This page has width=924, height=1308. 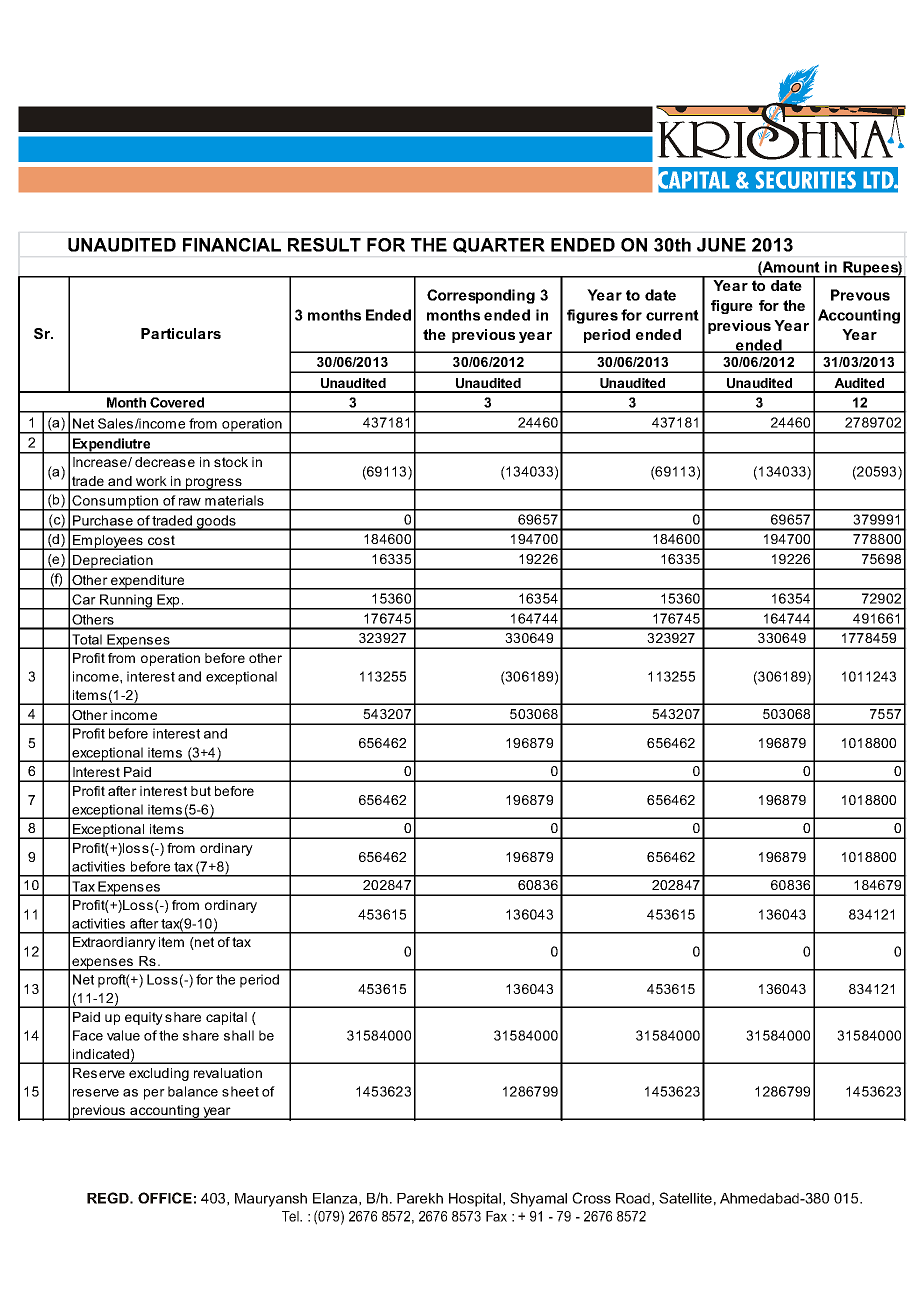 What do you see at coordinates (672, 315) in the page?
I see `current` at bounding box center [672, 315].
